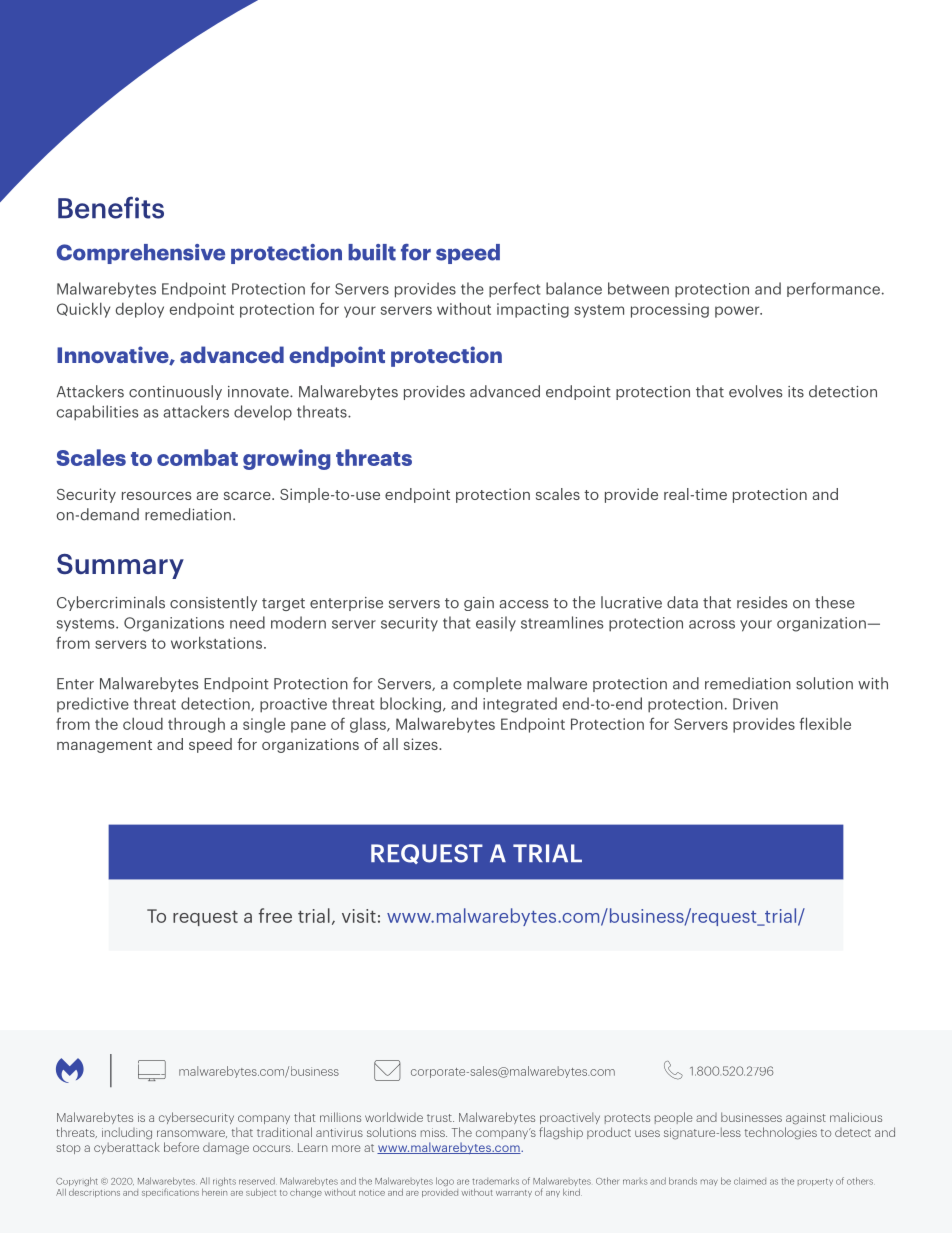  I want to click on claimed, so click(750, 1181).
